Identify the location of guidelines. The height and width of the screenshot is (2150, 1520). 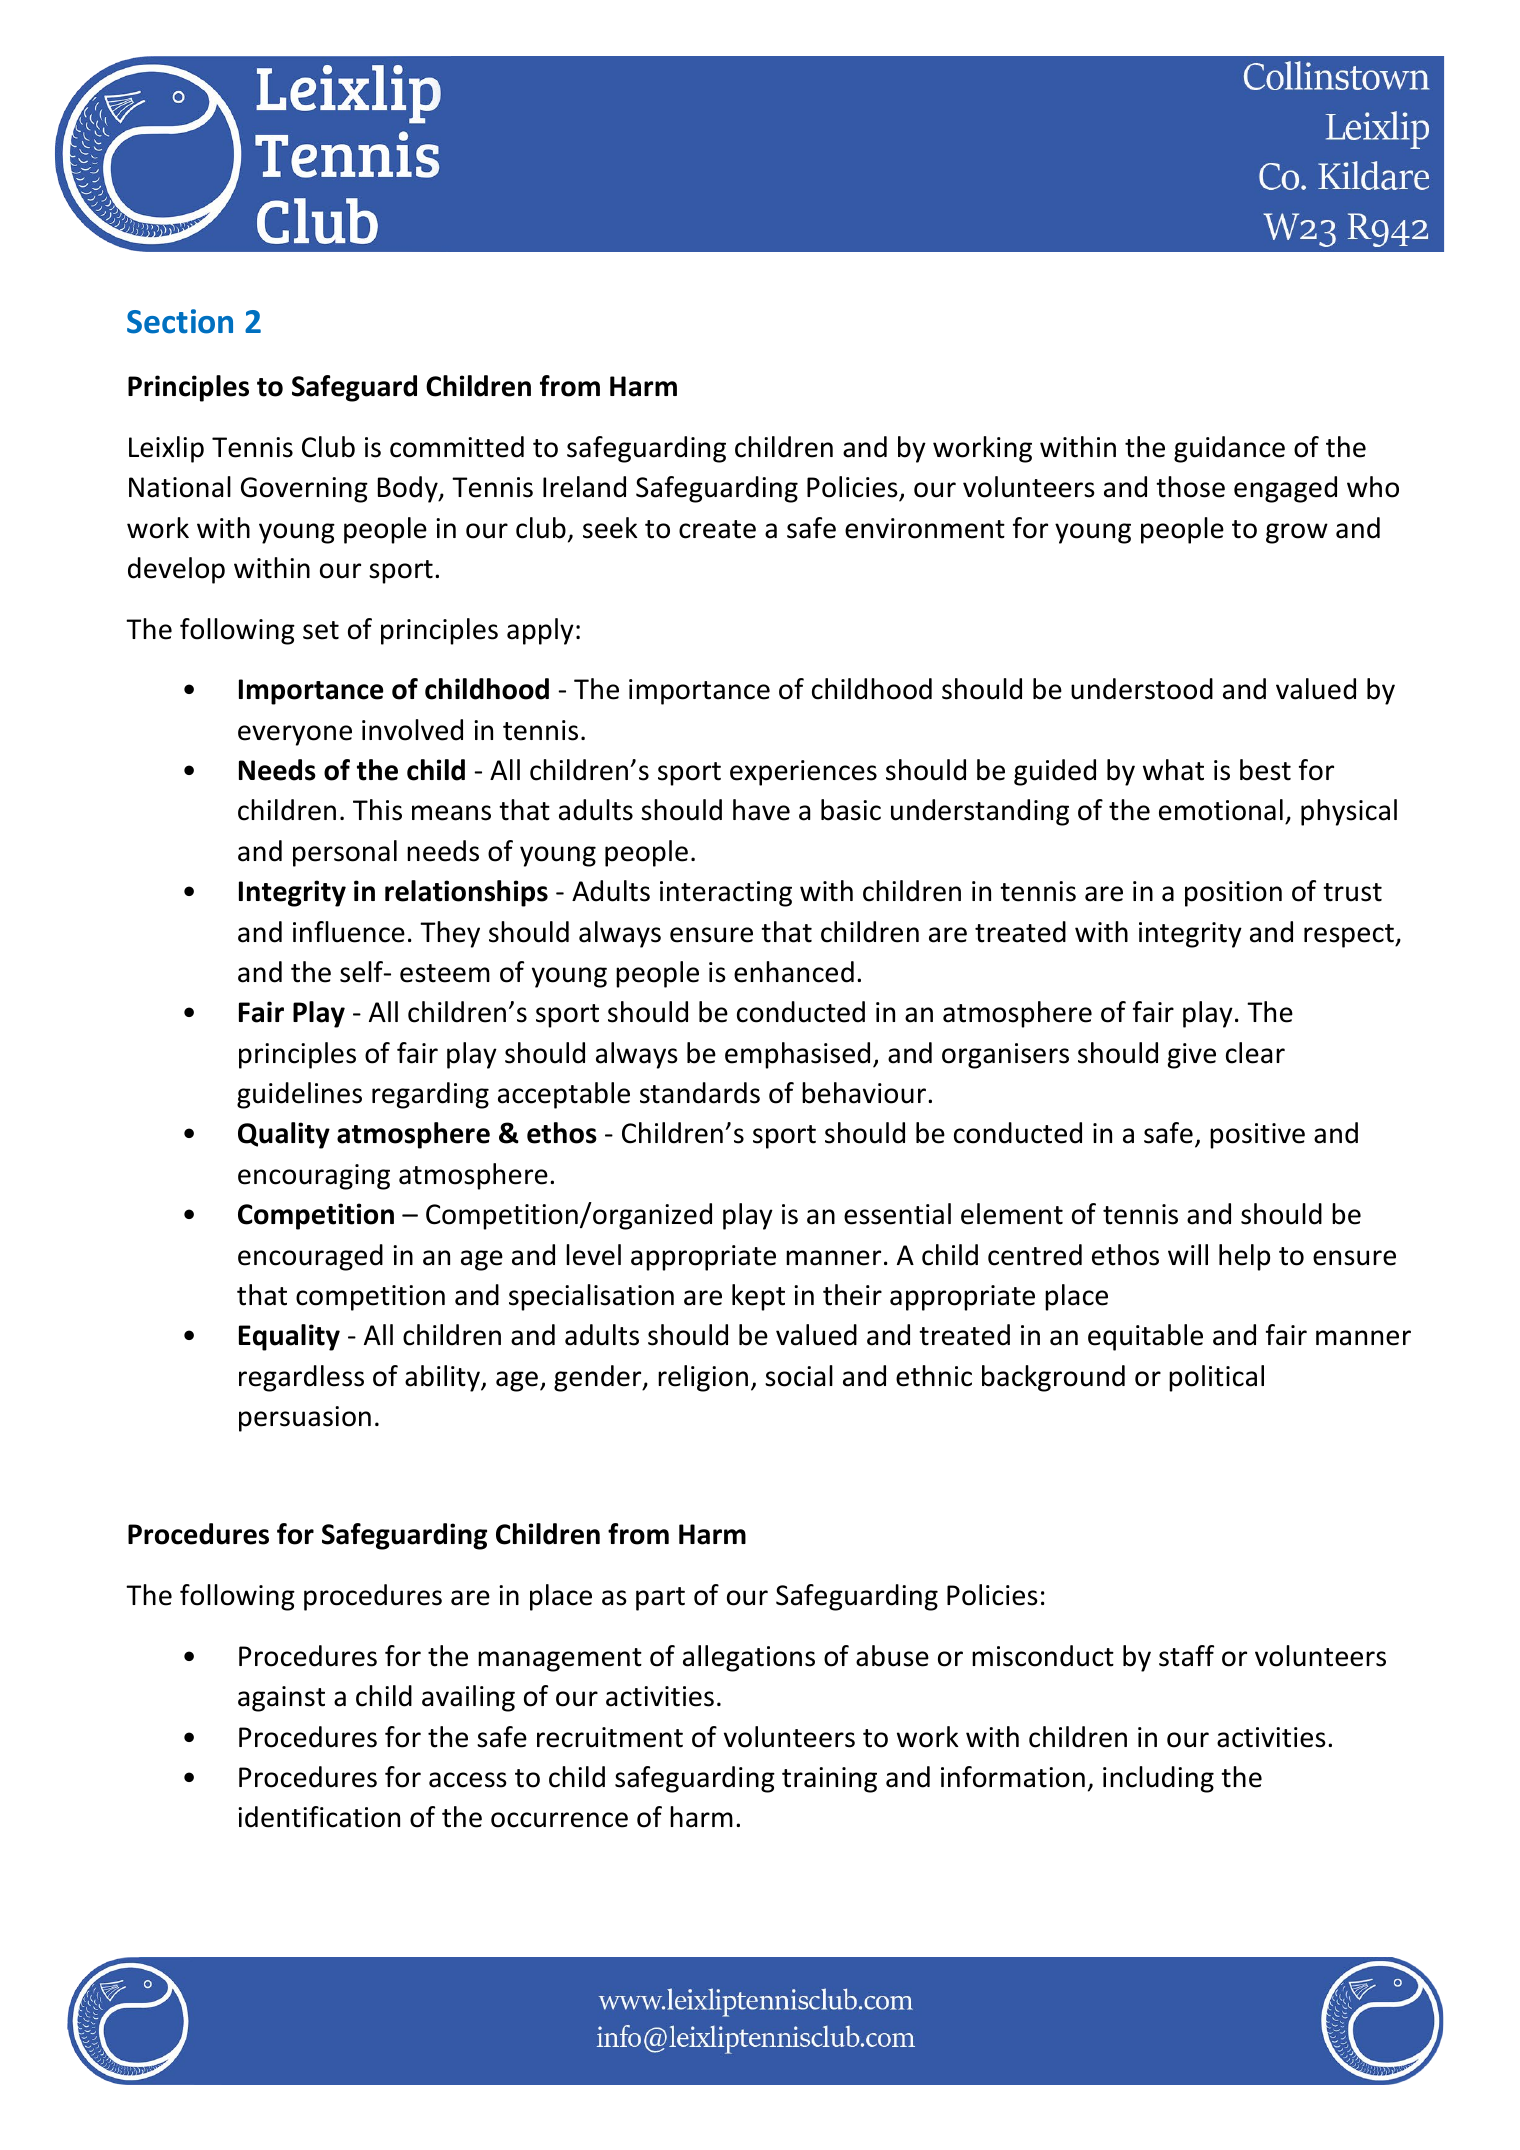
(299, 1095).
